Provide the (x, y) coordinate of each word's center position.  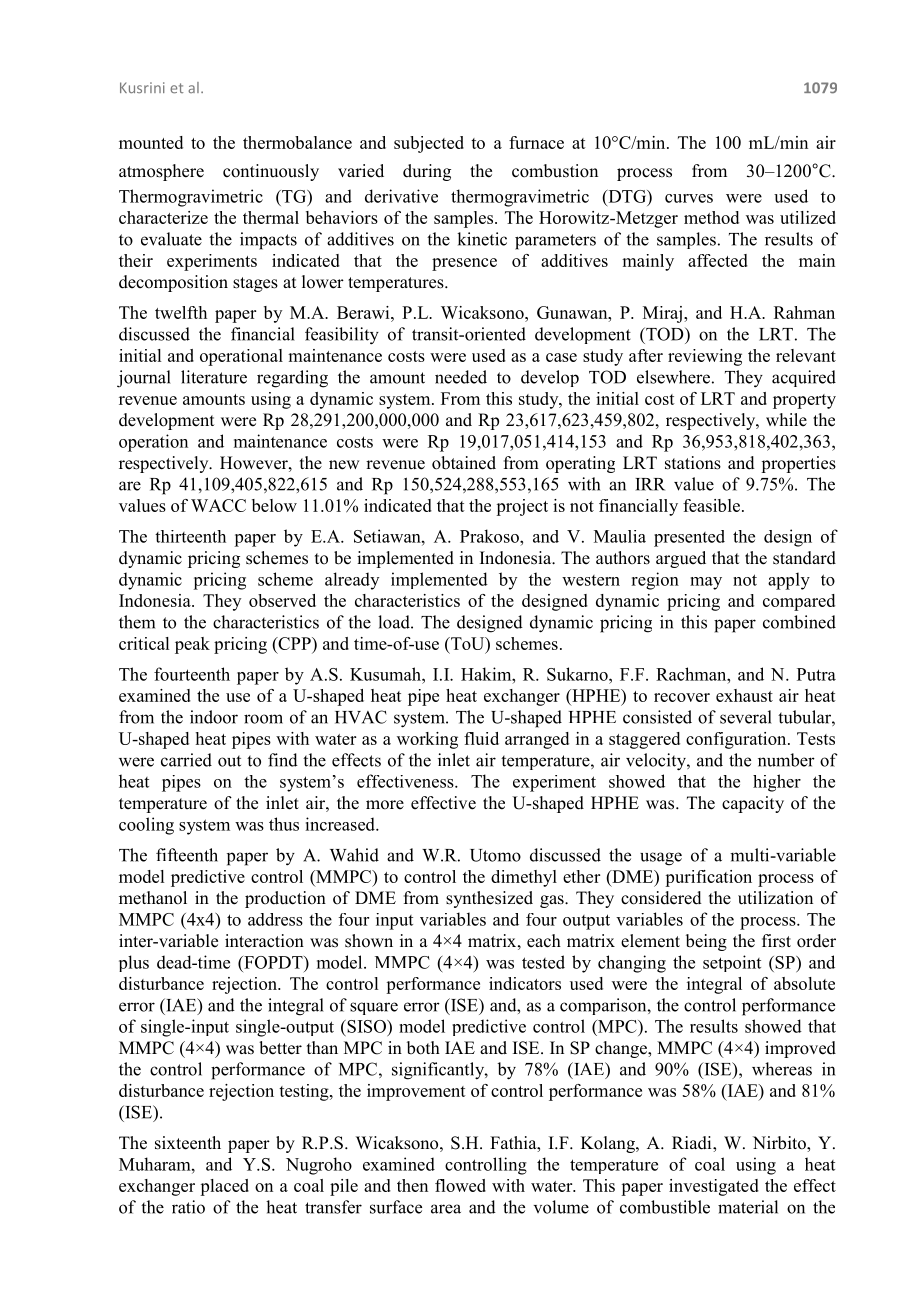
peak (192, 645)
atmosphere (161, 172)
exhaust (744, 695)
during (427, 172)
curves (689, 198)
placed (224, 1187)
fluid (481, 738)
